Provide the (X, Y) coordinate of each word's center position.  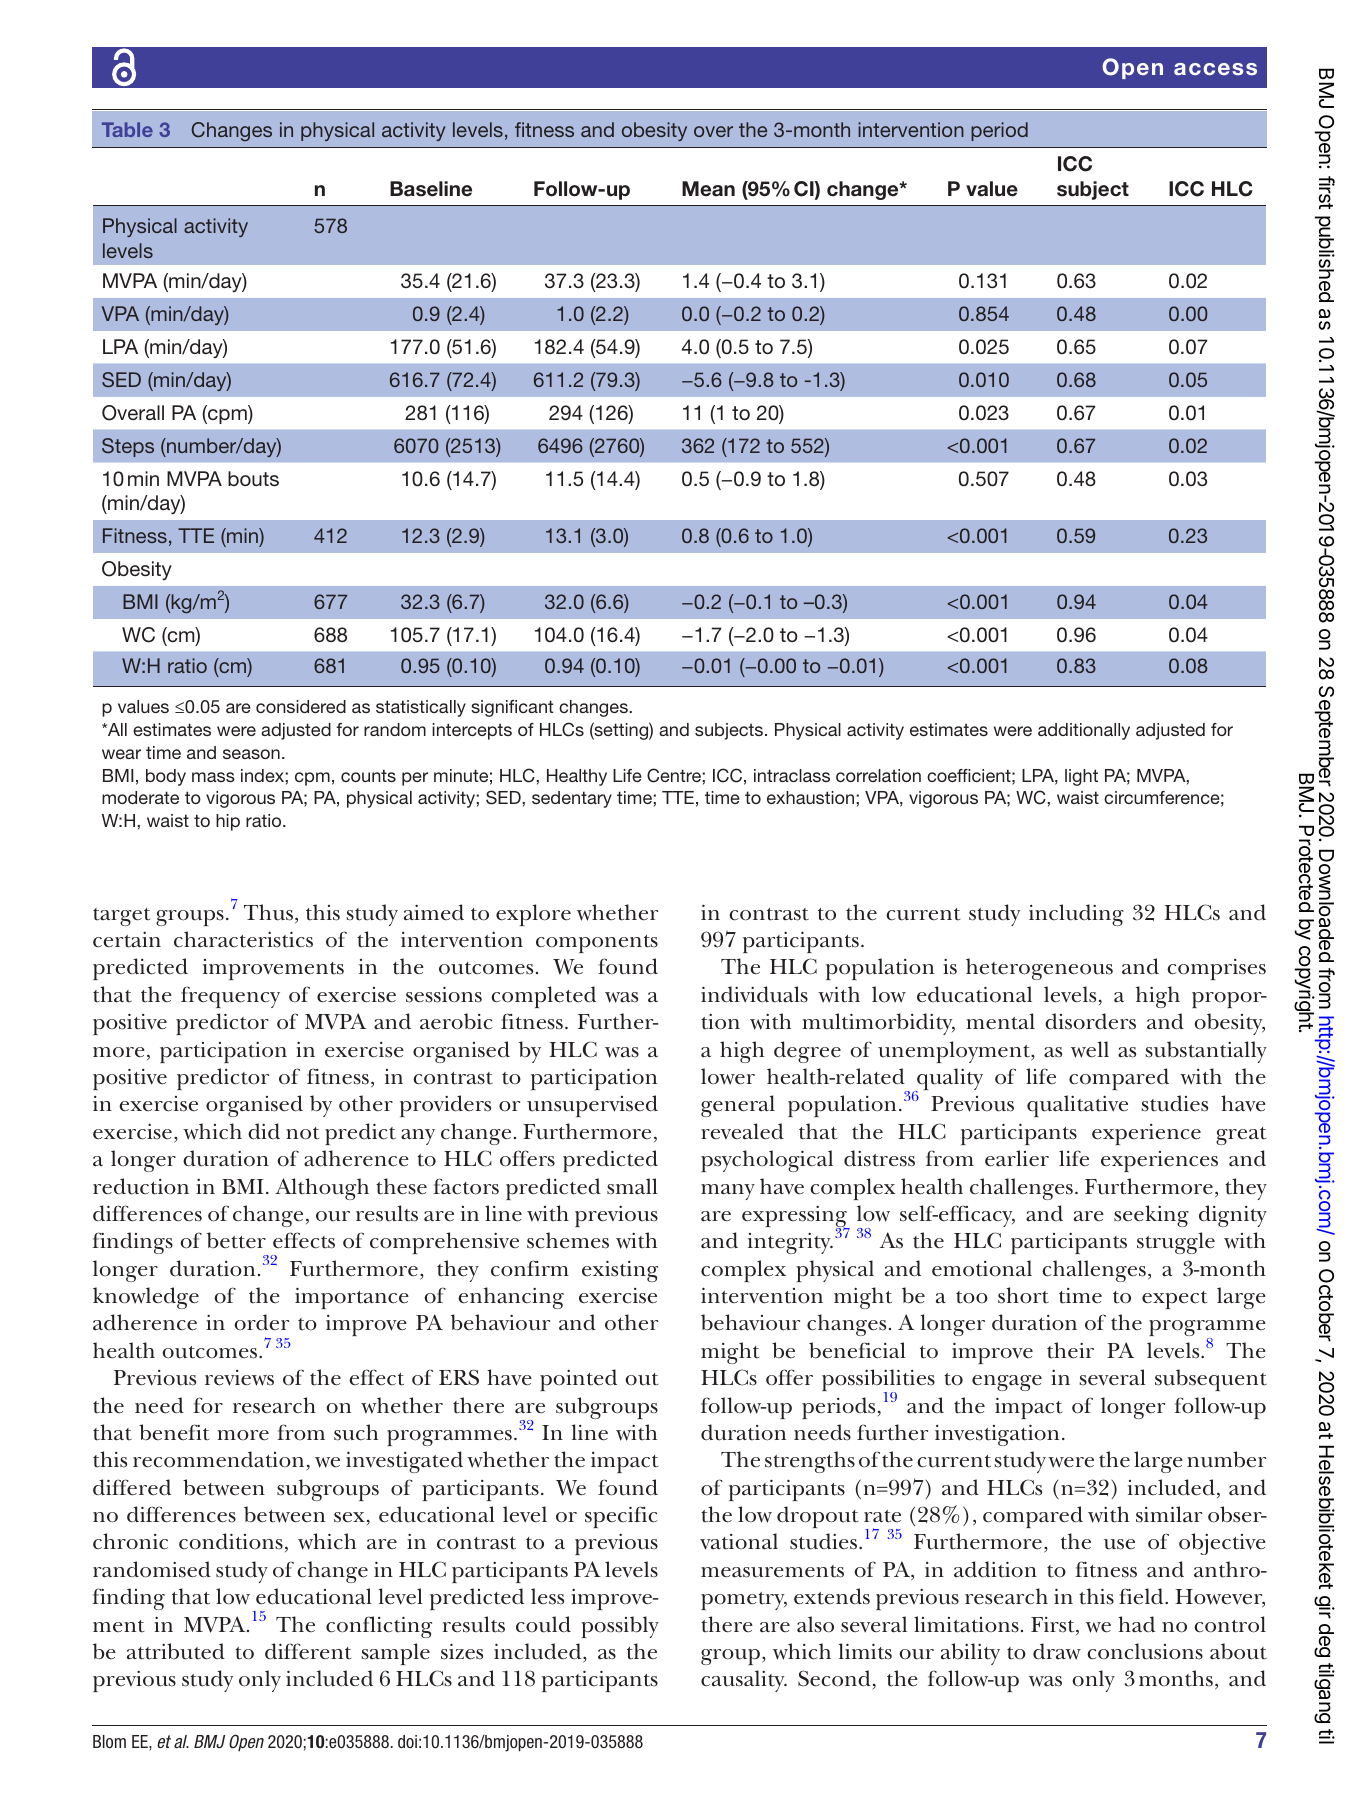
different (308, 1651)
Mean (708, 189)
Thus (268, 912)
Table (127, 129)
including (1076, 915)
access (1215, 69)
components (597, 944)
